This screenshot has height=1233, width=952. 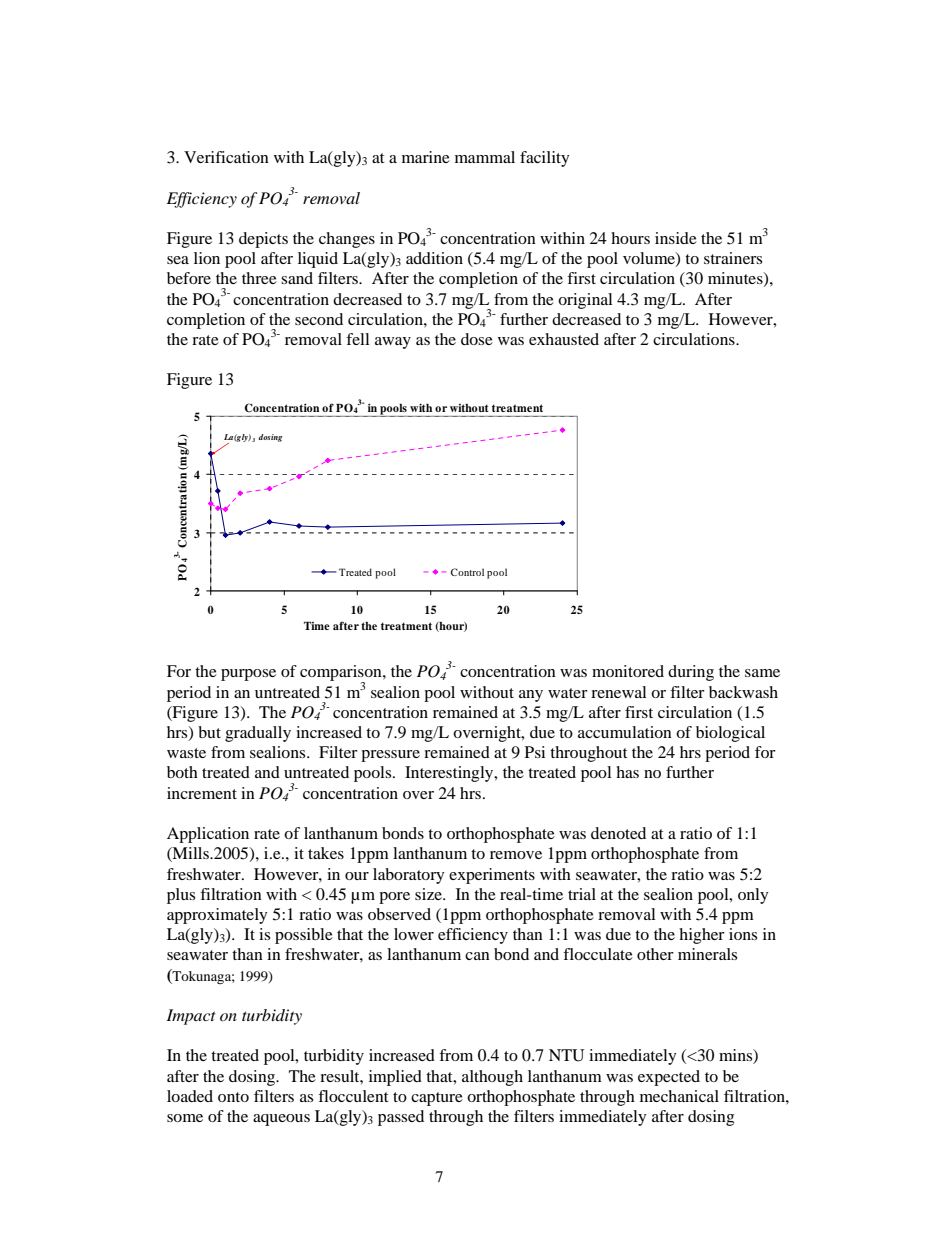 What do you see at coordinates (467, 572) in the screenshot?
I see `Control` at bounding box center [467, 572].
